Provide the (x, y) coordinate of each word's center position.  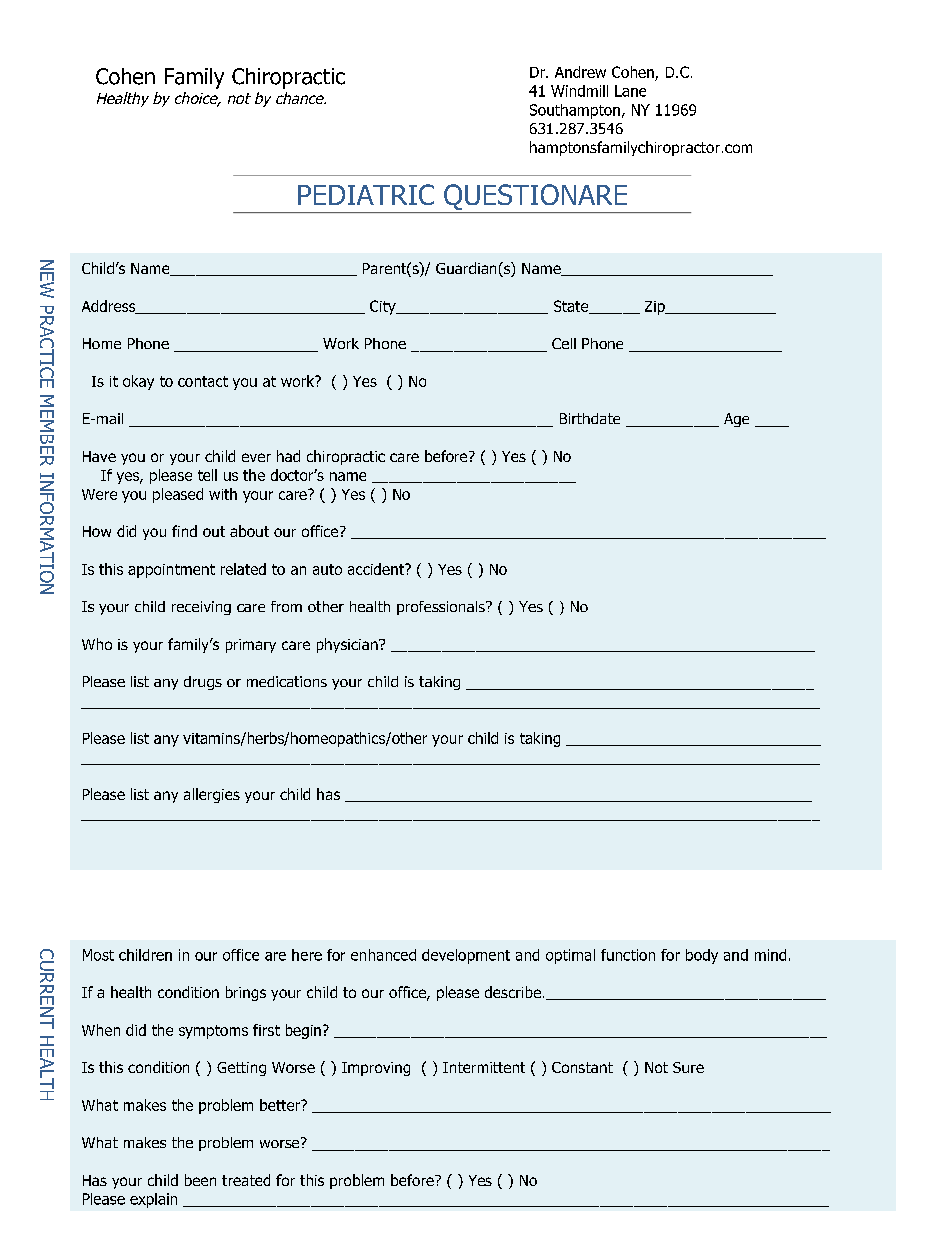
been (200, 1180)
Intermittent (484, 1067)
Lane (630, 91)
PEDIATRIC (366, 194)
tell (207, 475)
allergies (212, 795)
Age (736, 420)
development (466, 956)
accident (377, 569)
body (702, 956)
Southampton (575, 111)
